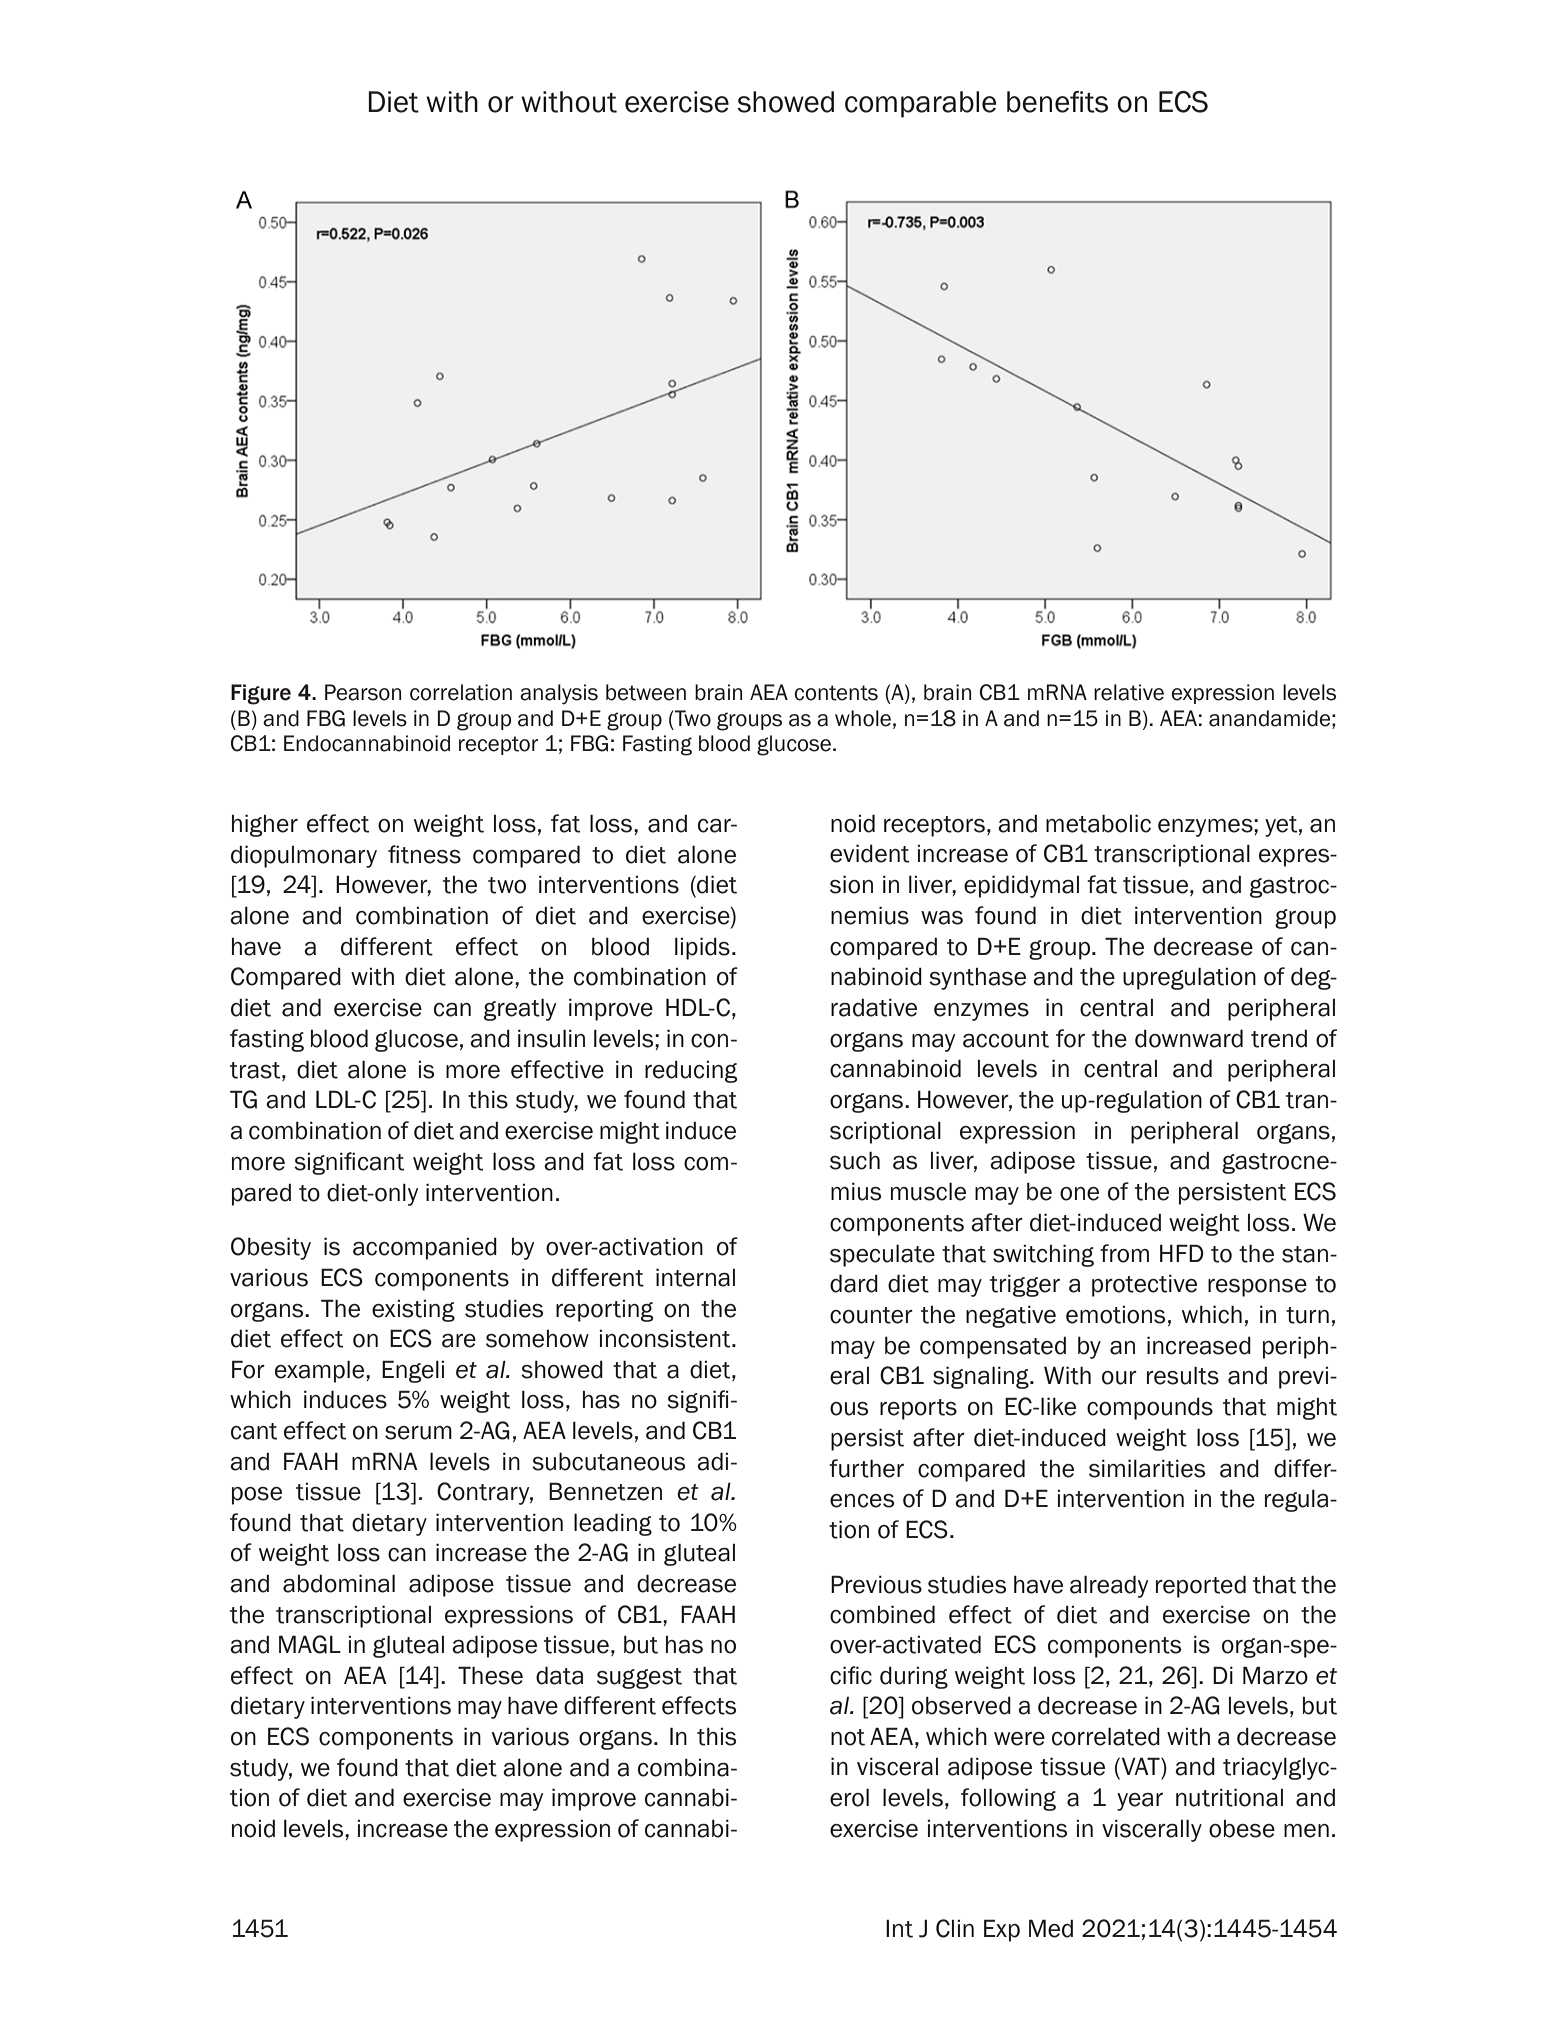  What do you see at coordinates (920, 104) in the screenshot?
I see `comparable` at bounding box center [920, 104].
